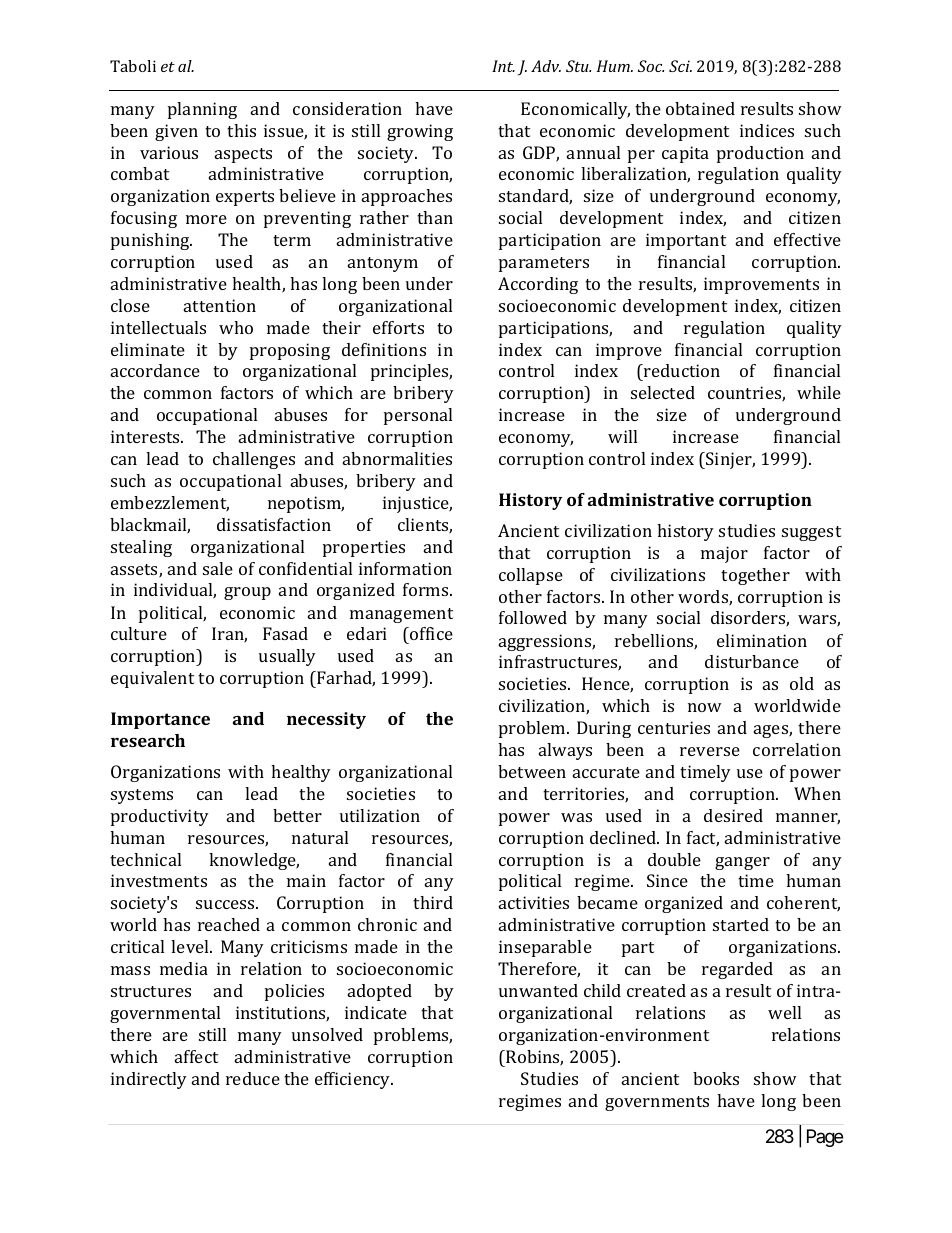 Image resolution: width=952 pixels, height=1233 pixels. What do you see at coordinates (253, 1078) in the document?
I see `reduce` at bounding box center [253, 1078].
